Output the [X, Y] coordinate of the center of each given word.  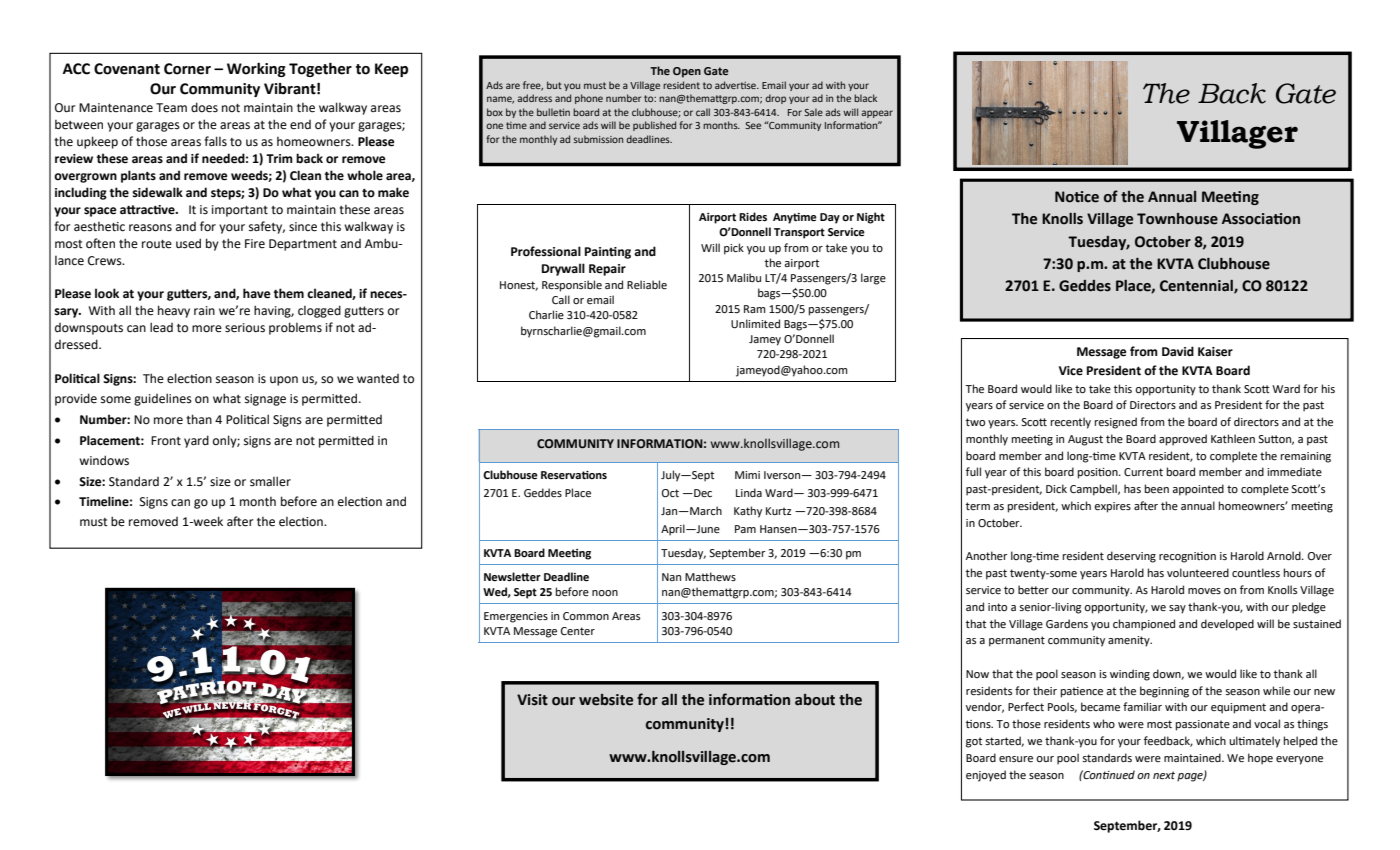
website [606, 700]
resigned [1116, 423]
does [204, 107]
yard [196, 441]
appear [877, 114]
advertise [736, 85]
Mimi [747, 475]
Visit [532, 700]
